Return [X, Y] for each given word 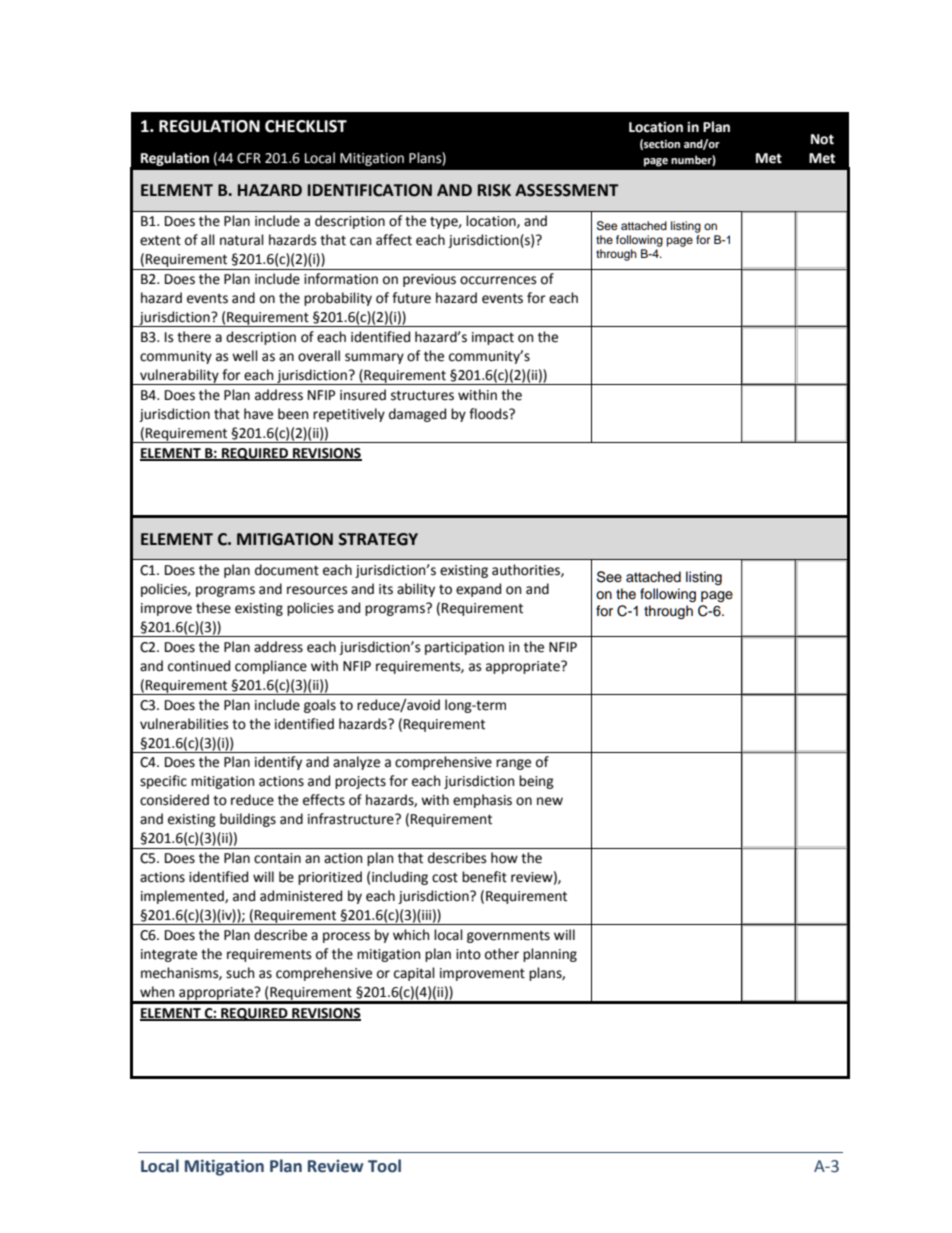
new [550, 801]
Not [822, 139]
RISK [494, 190]
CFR [249, 158]
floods [489, 414]
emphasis [482, 801]
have [258, 414]
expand [478, 590]
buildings [248, 820]
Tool [384, 1166]
